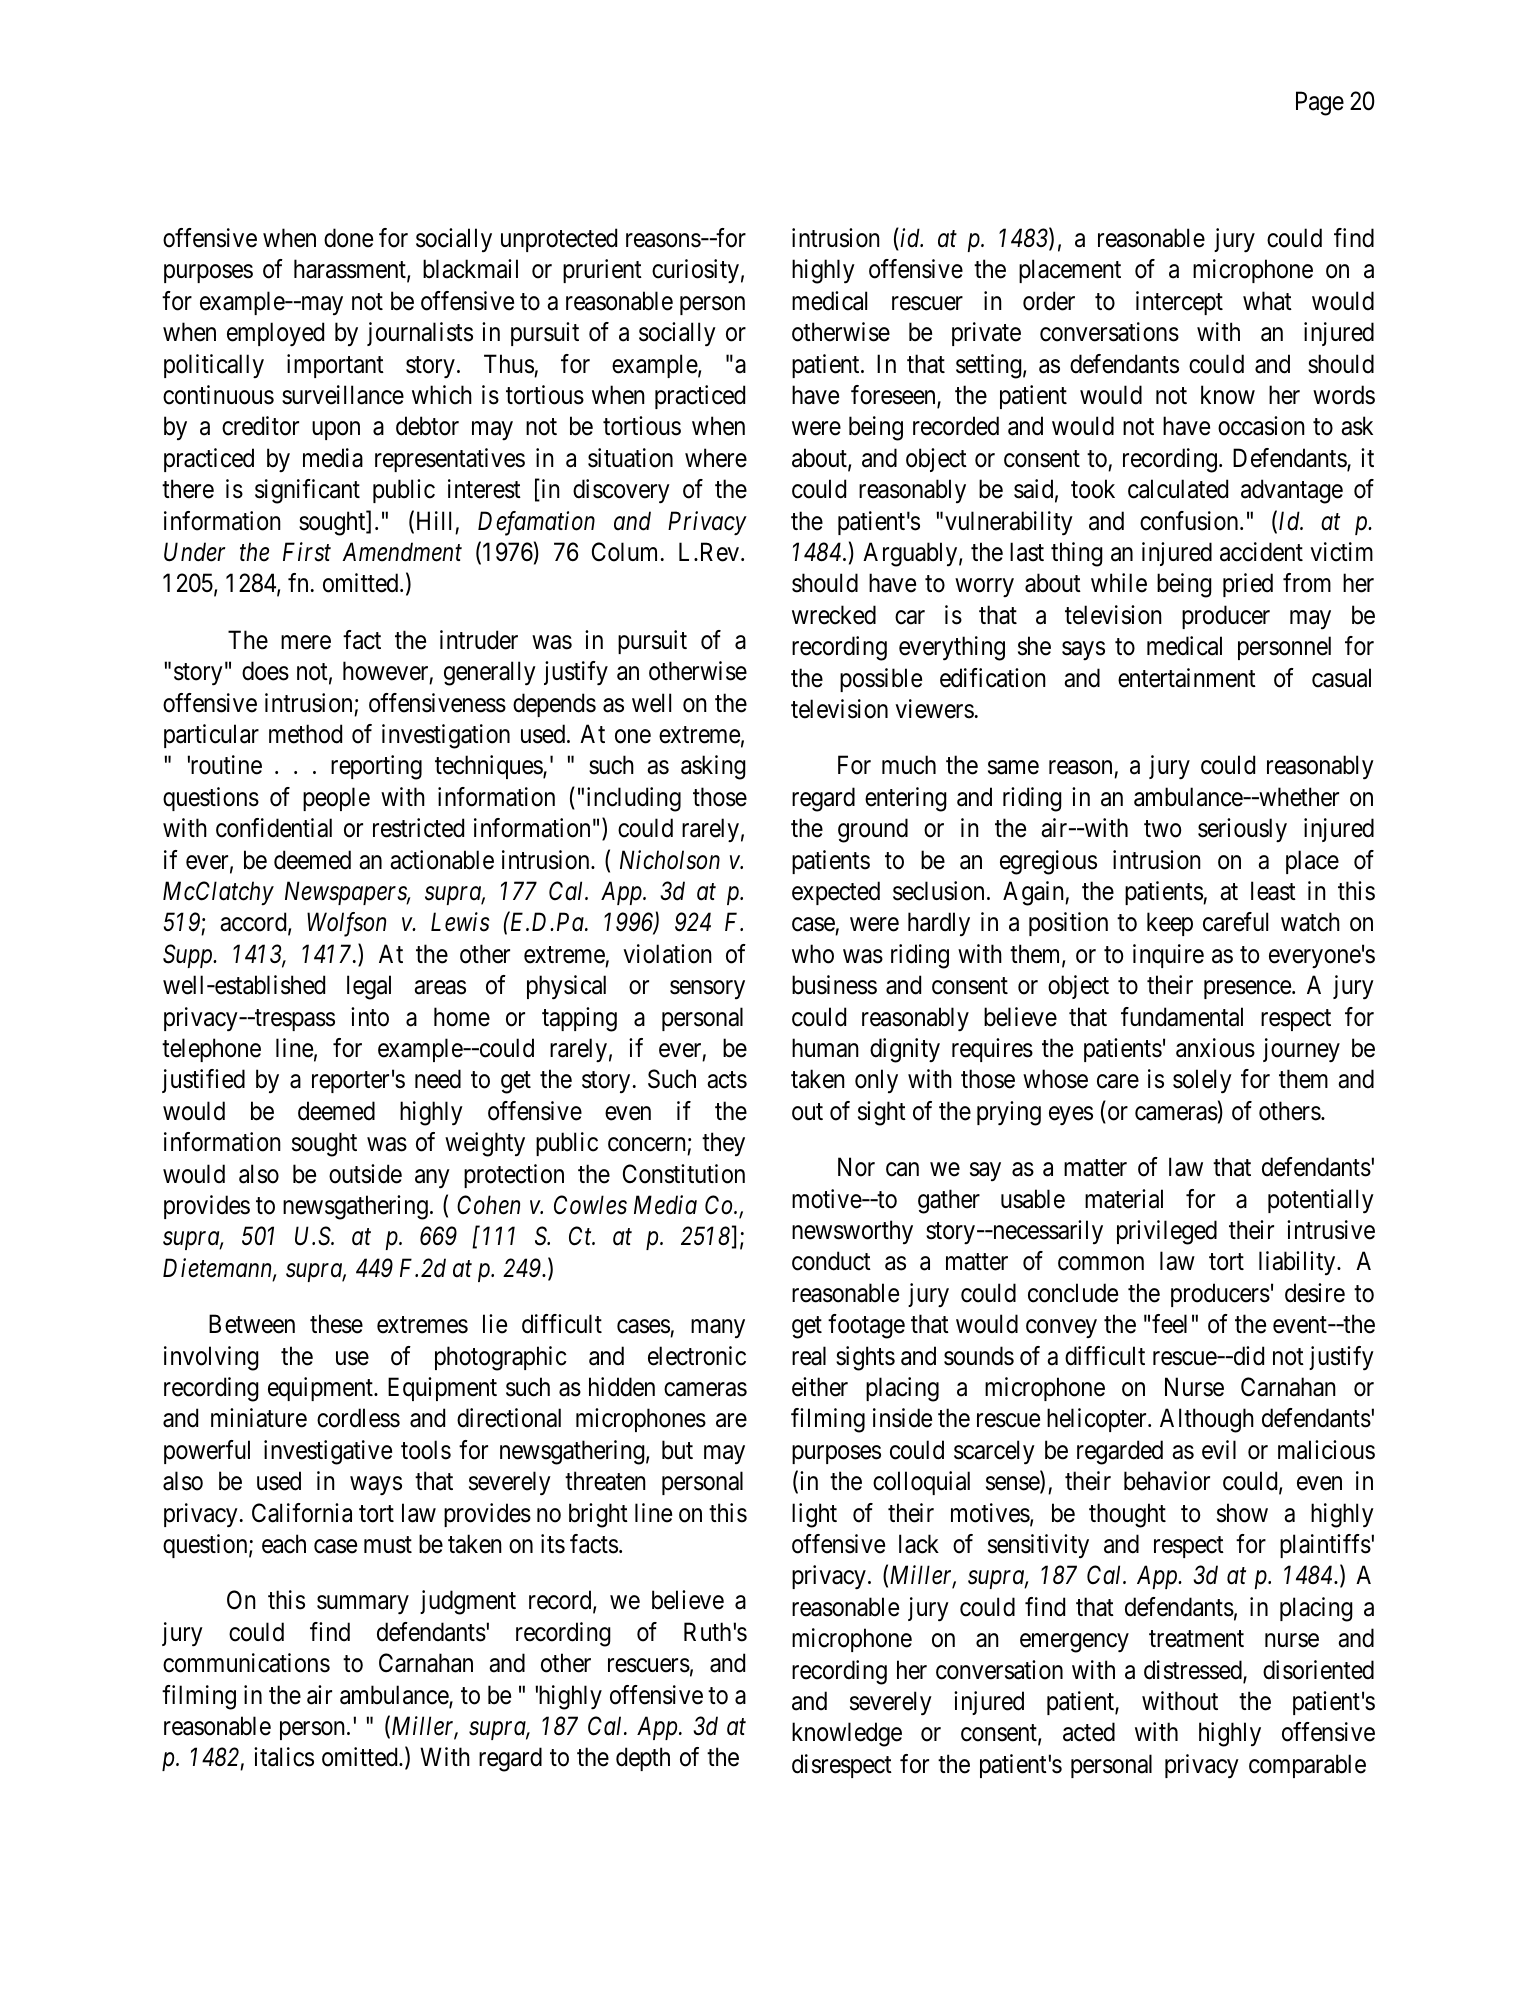  What do you see at coordinates (643, 1759) in the image?
I see `depth` at bounding box center [643, 1759].
